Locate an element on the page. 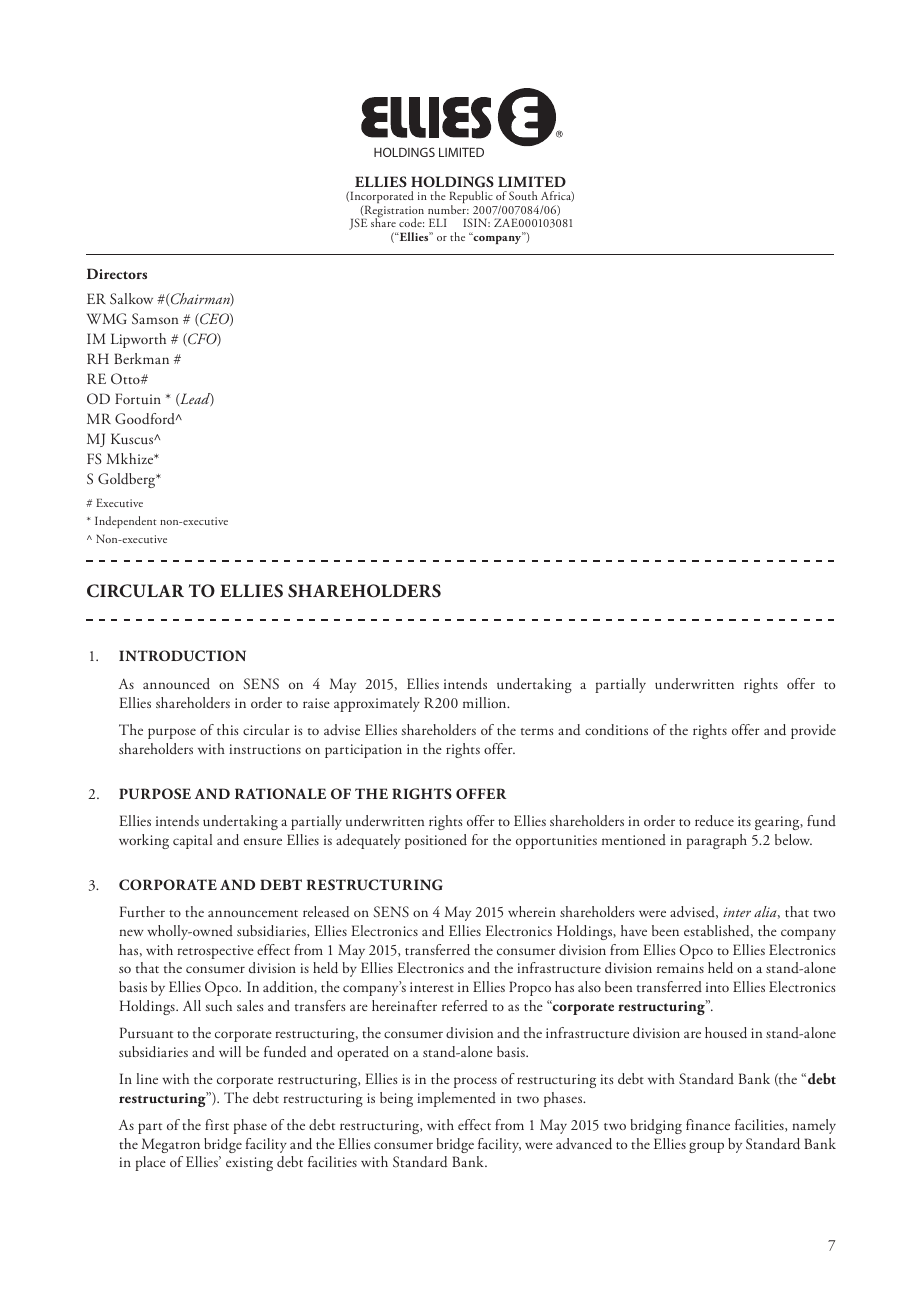 Image resolution: width=924 pixels, height=1308 pixels. Megatron is located at coordinates (171, 1145).
